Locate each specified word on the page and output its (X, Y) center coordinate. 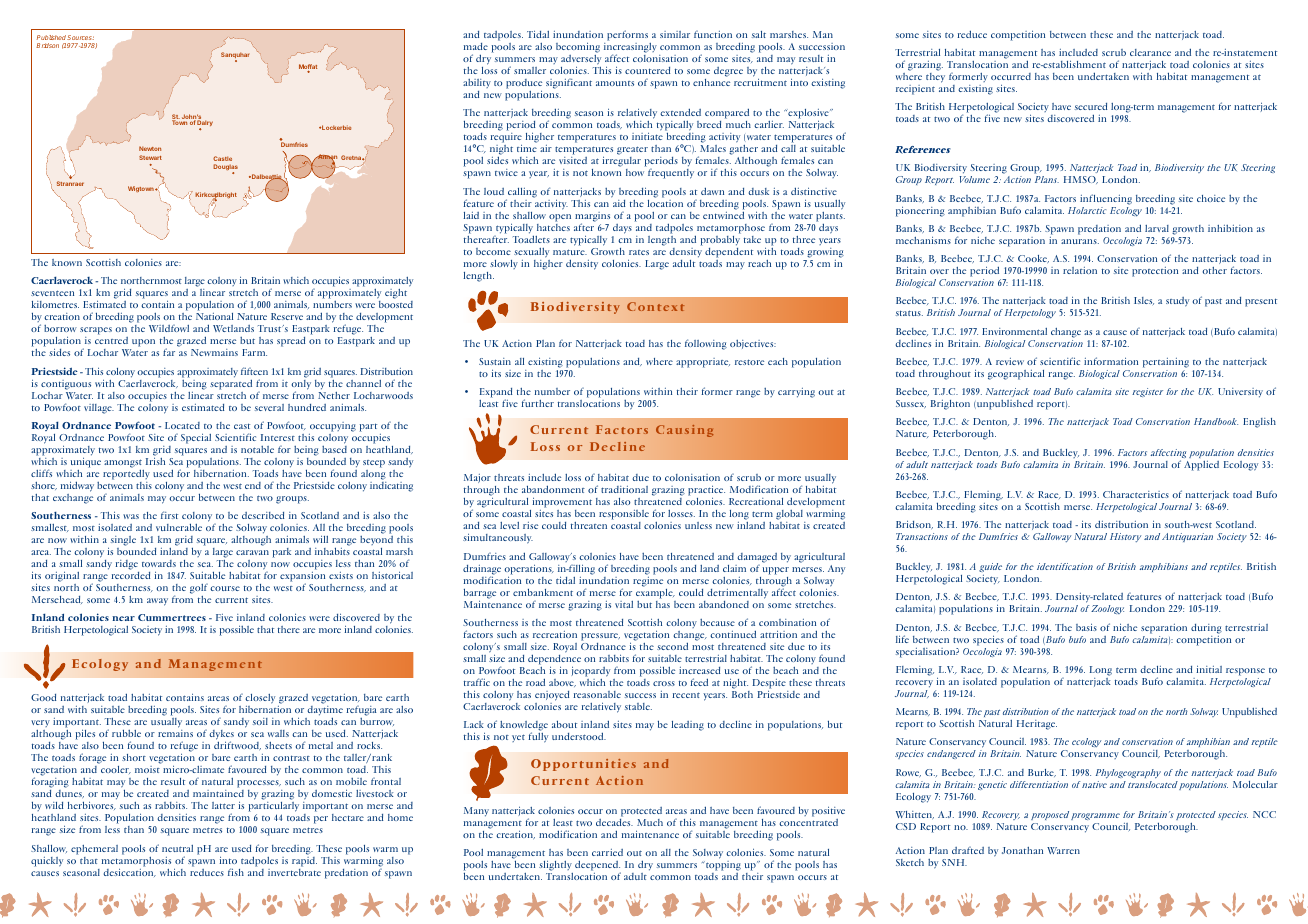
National (214, 316)
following (706, 344)
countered (647, 70)
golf (199, 589)
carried (607, 852)
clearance (1150, 52)
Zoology (1107, 609)
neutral (177, 848)
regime (648, 580)
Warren (1063, 850)
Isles (1144, 301)
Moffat (308, 68)
